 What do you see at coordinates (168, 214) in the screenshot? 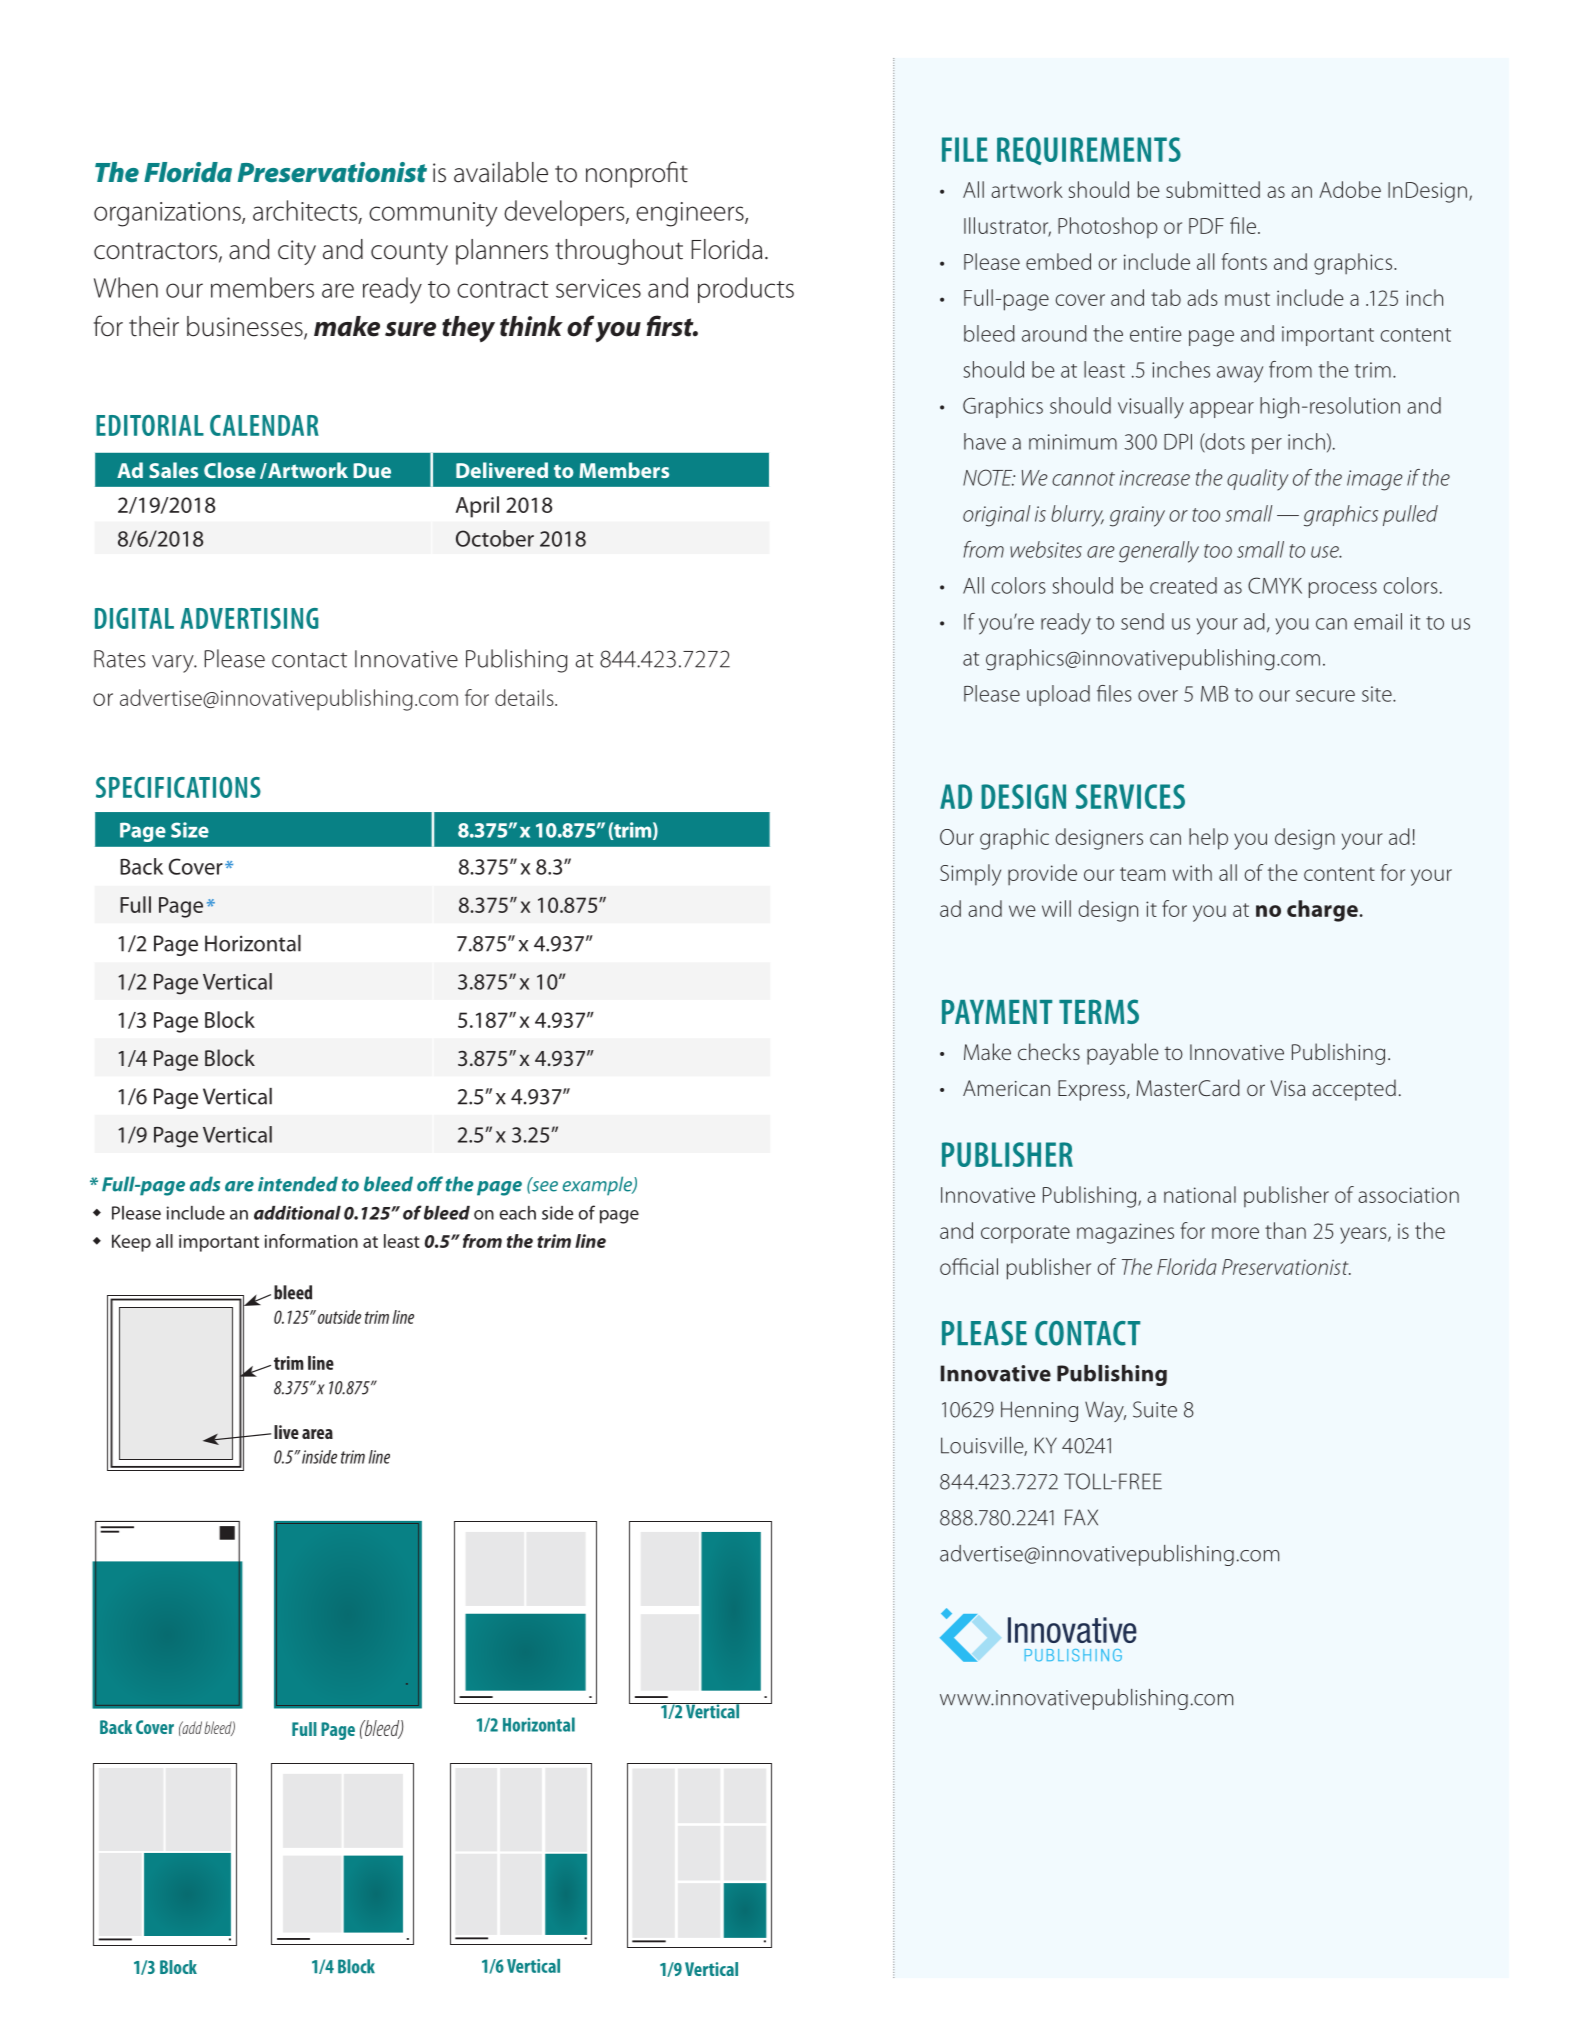
I see `organizations` at bounding box center [168, 214].
